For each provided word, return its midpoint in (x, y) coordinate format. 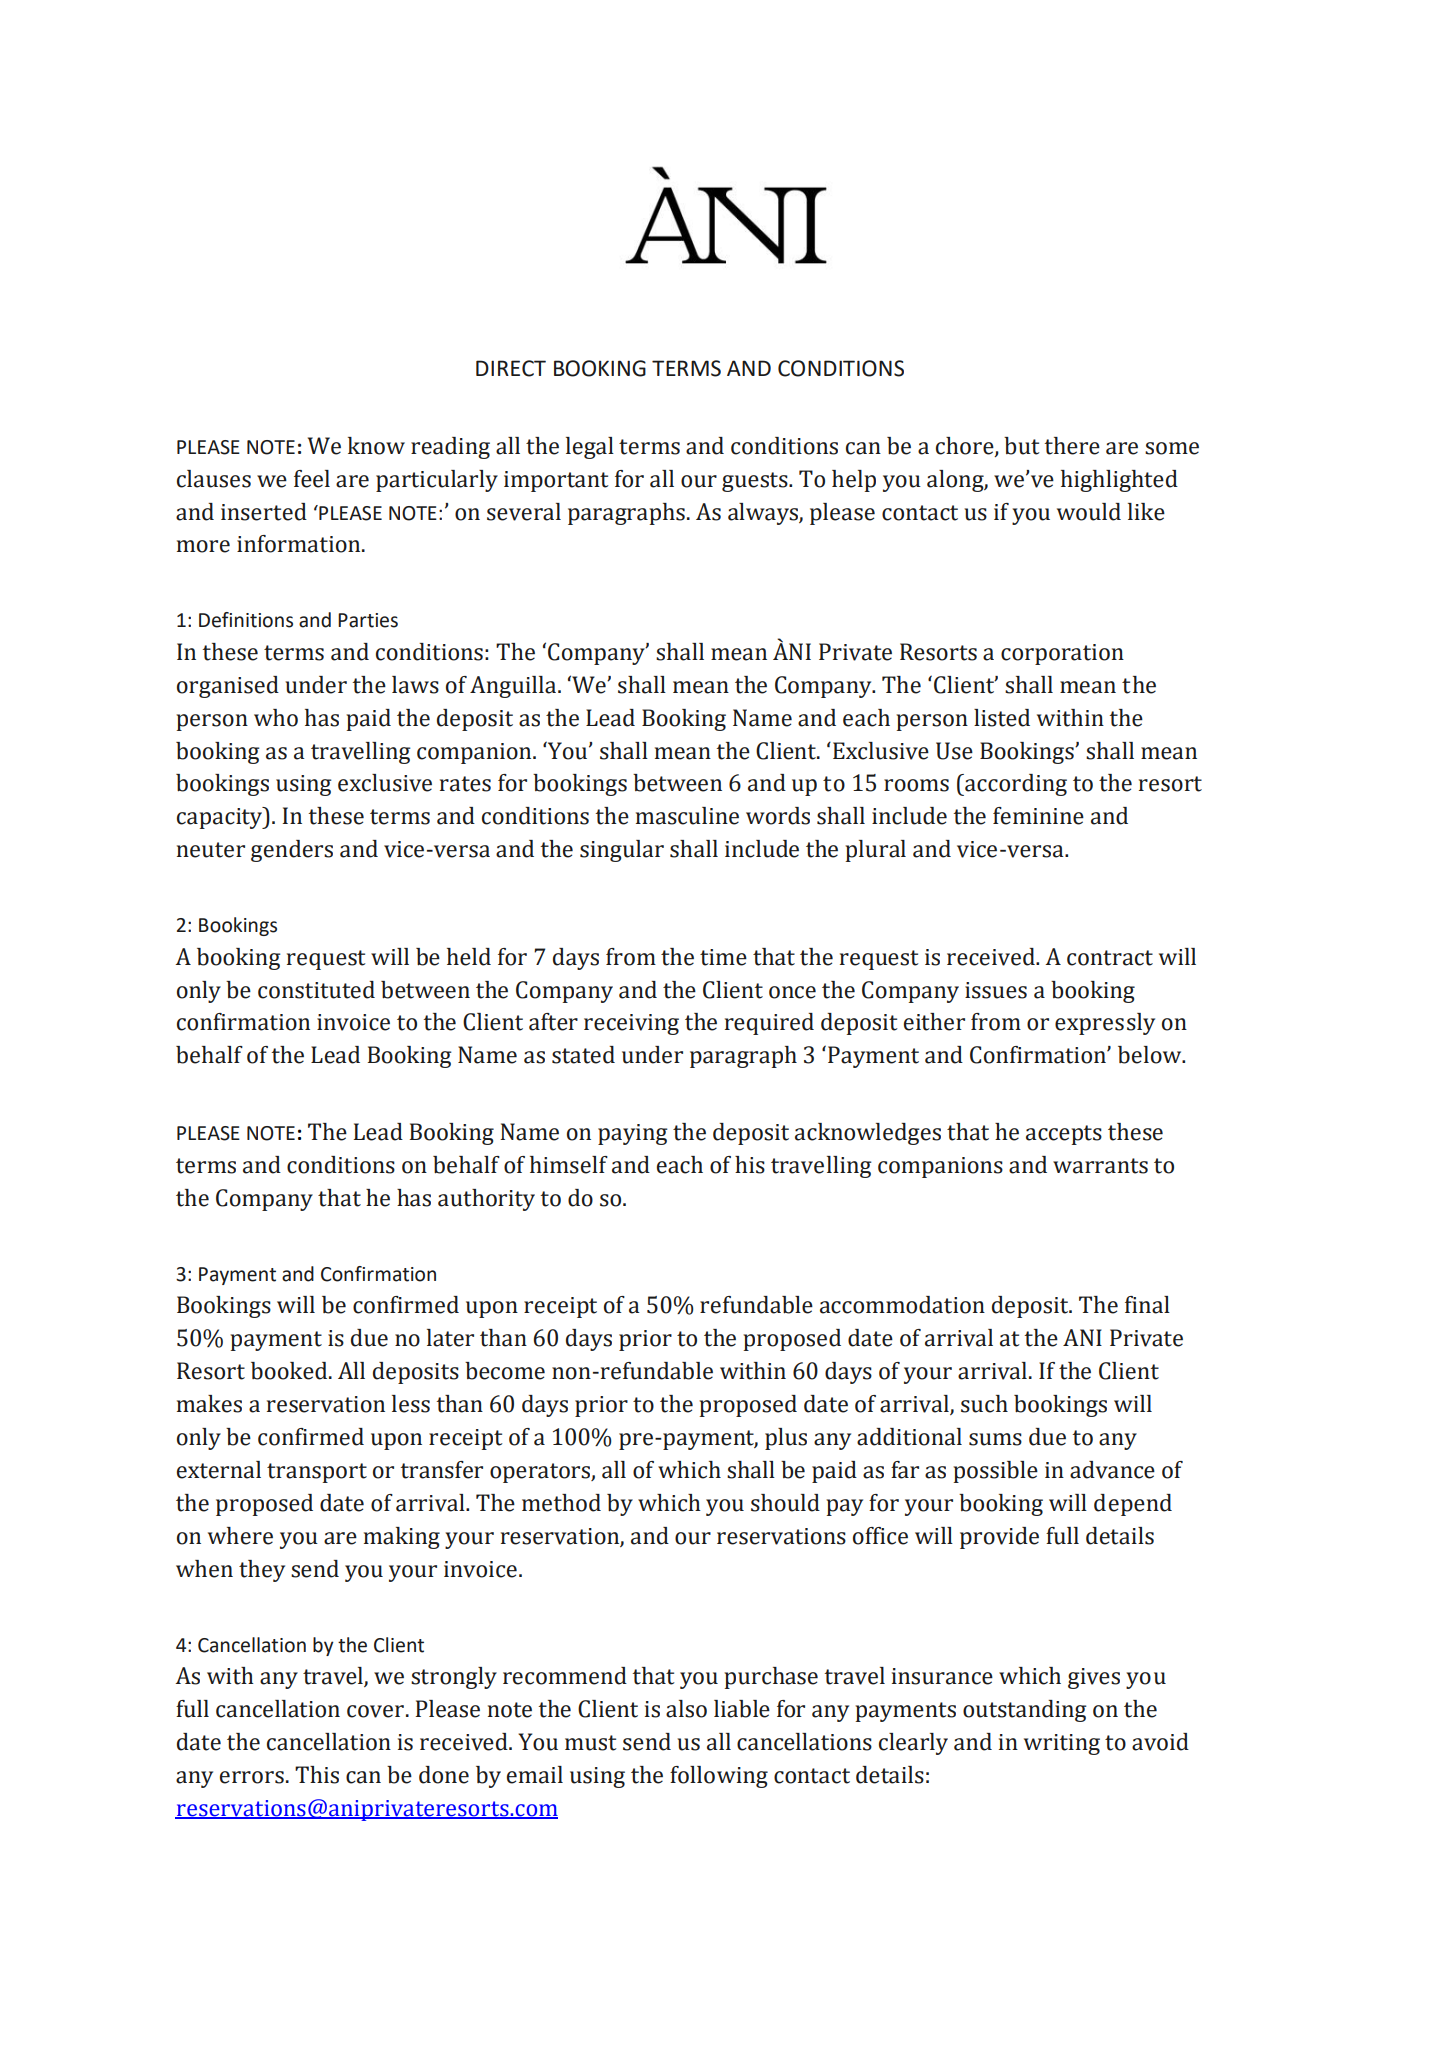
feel (312, 479)
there (1072, 446)
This (317, 1775)
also (686, 1709)
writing (1062, 1744)
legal (590, 448)
